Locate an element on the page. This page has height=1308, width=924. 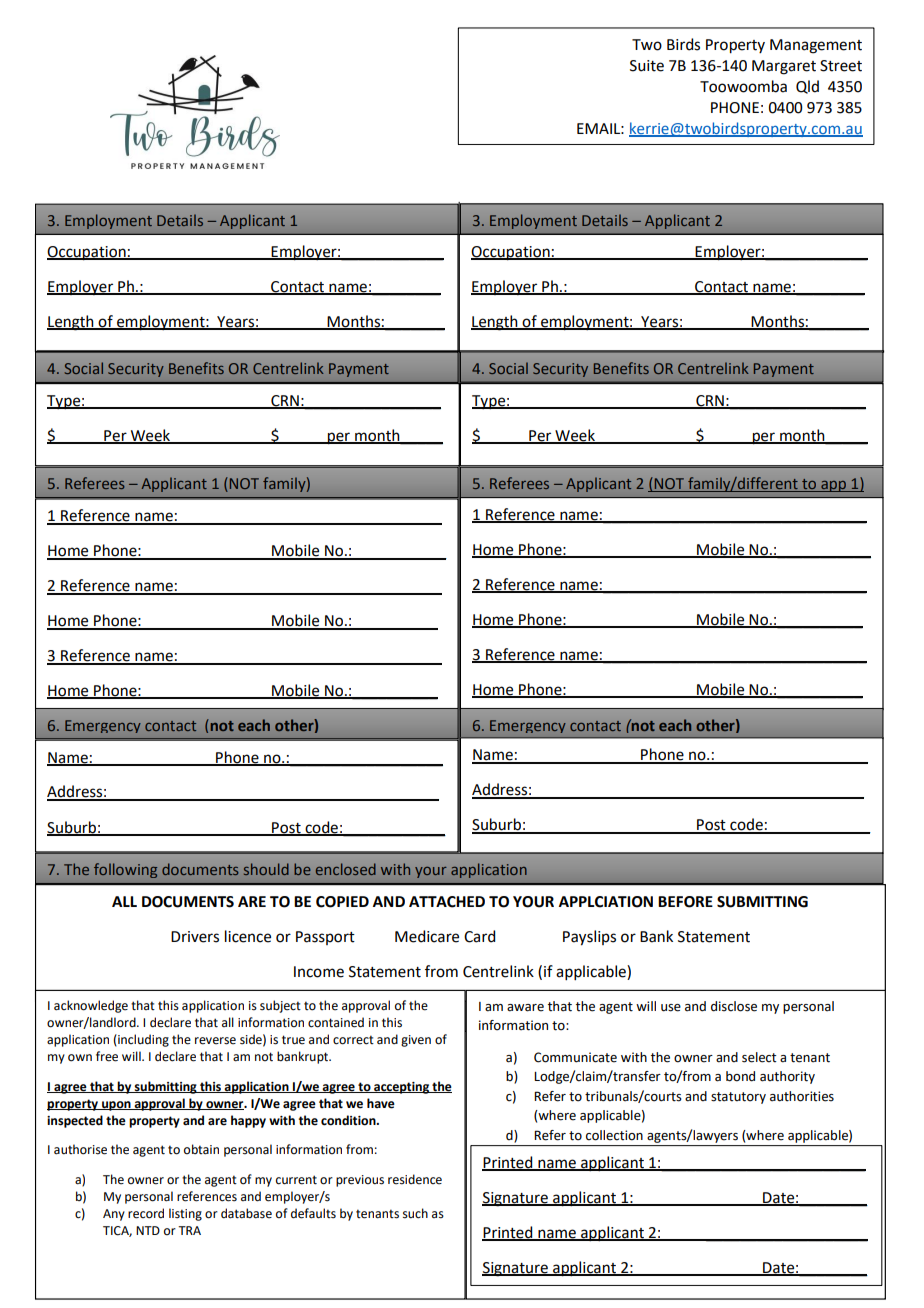
such is located at coordinates (415, 1213).
